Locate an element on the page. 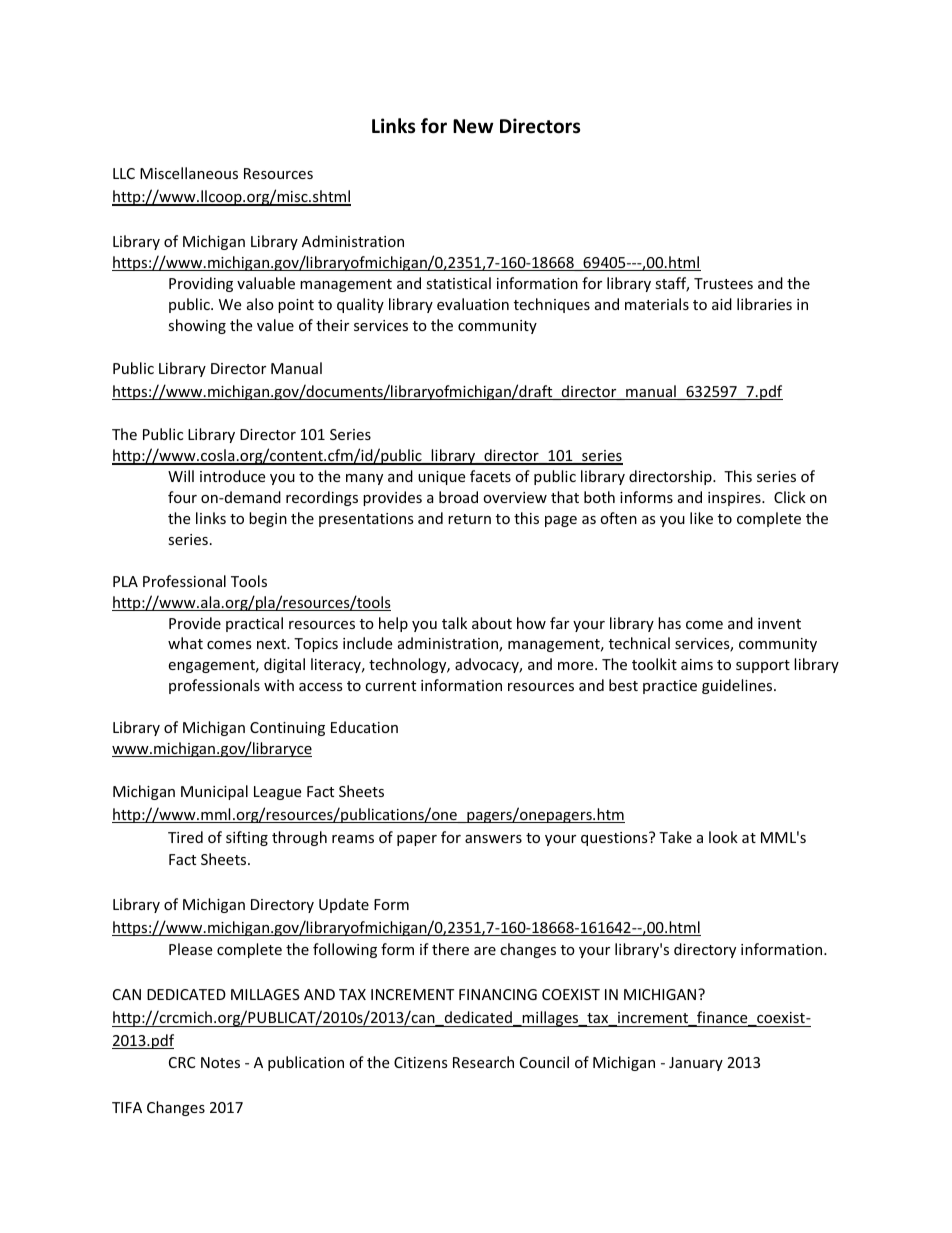 The image size is (952, 1233). Notes is located at coordinates (220, 1062).
